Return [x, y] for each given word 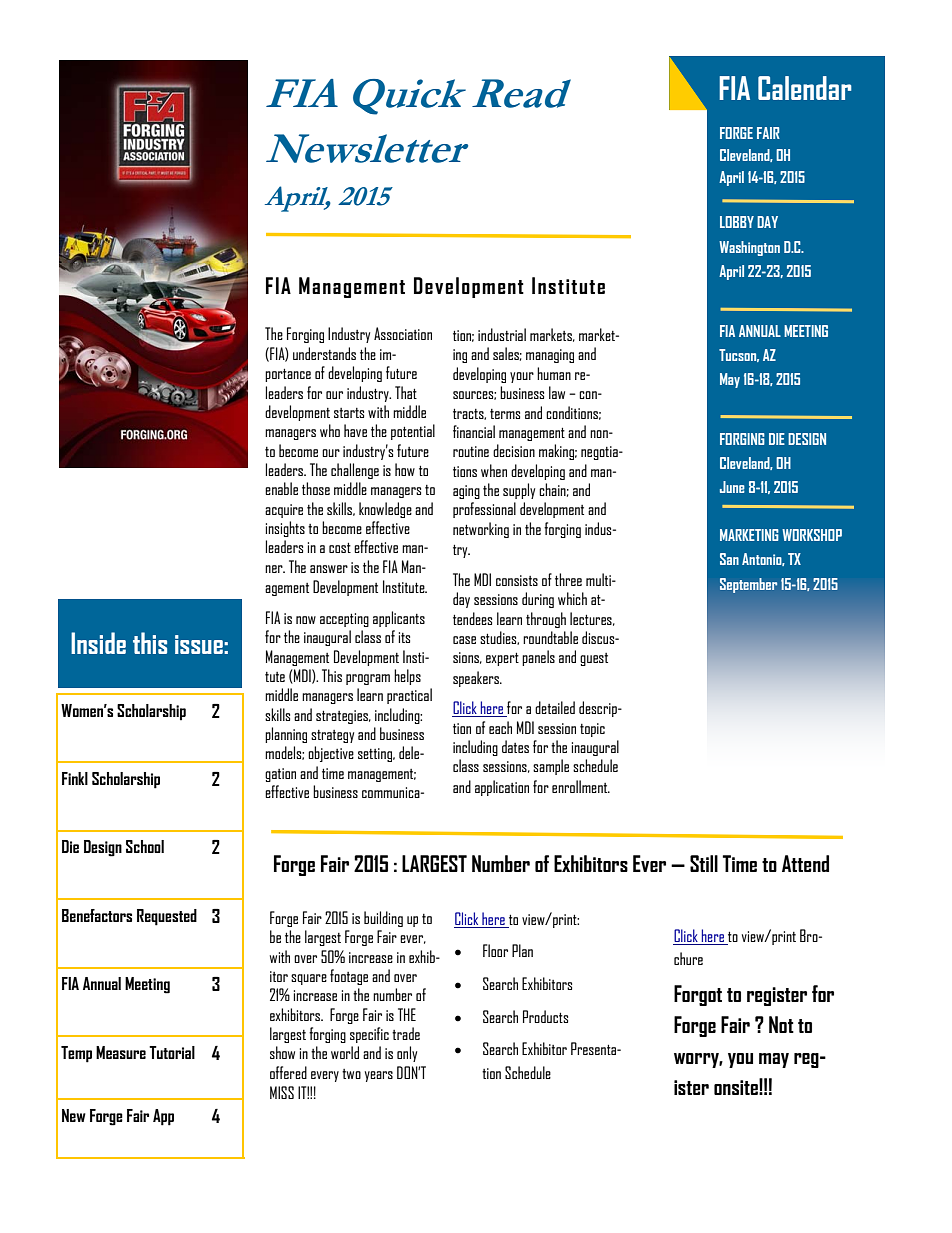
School [145, 846]
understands [324, 353]
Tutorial [172, 1052]
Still [704, 863]
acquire [284, 511]
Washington [749, 248]
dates [515, 746]
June [732, 487]
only [407, 1054]
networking [481, 530]
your [522, 377]
